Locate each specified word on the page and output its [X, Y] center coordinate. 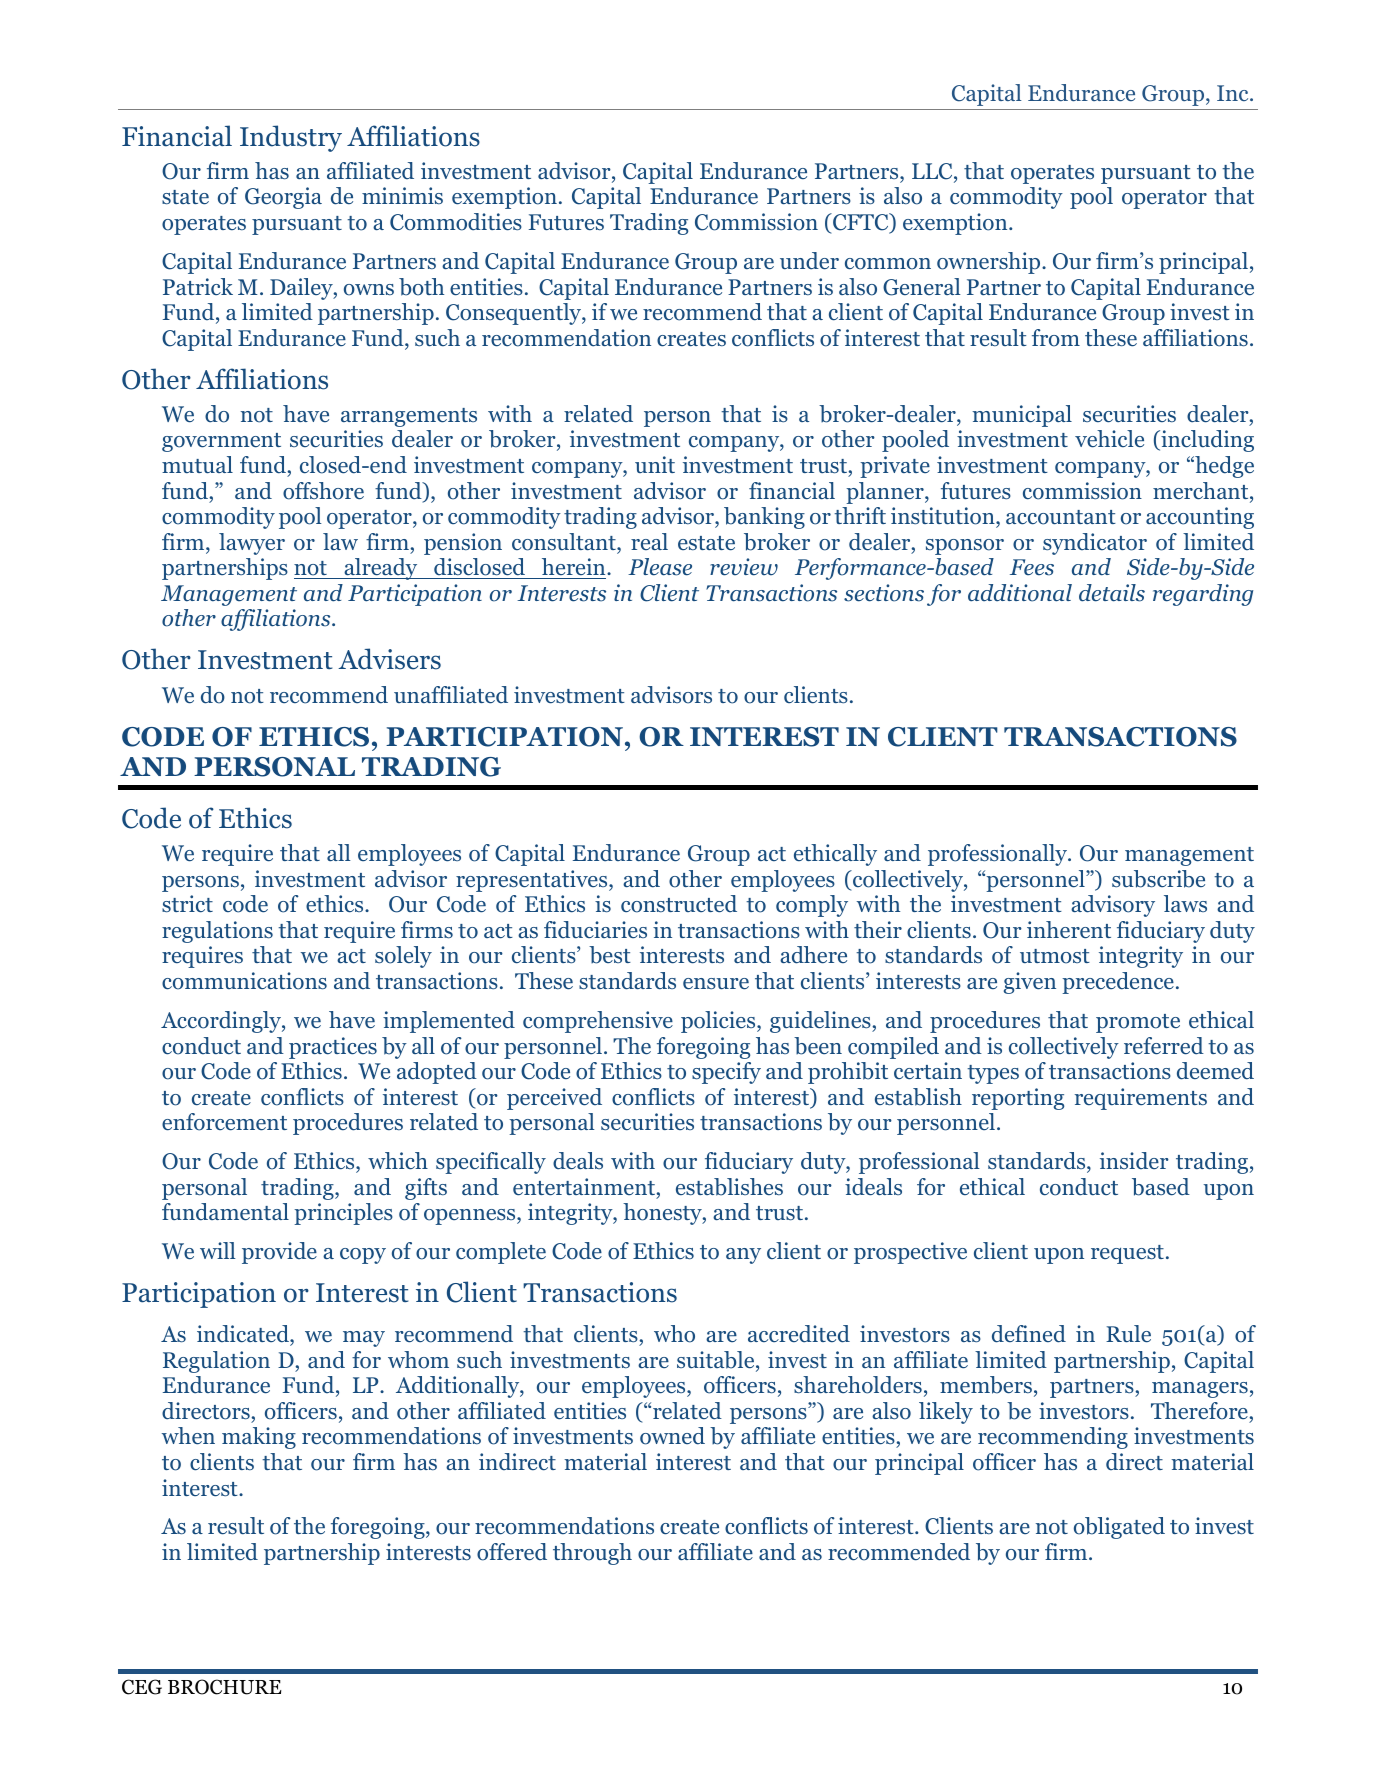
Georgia [283, 198]
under [809, 261]
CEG [142, 1687]
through [592, 1554]
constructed [679, 904]
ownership [990, 263]
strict [187, 904]
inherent [1069, 930]
